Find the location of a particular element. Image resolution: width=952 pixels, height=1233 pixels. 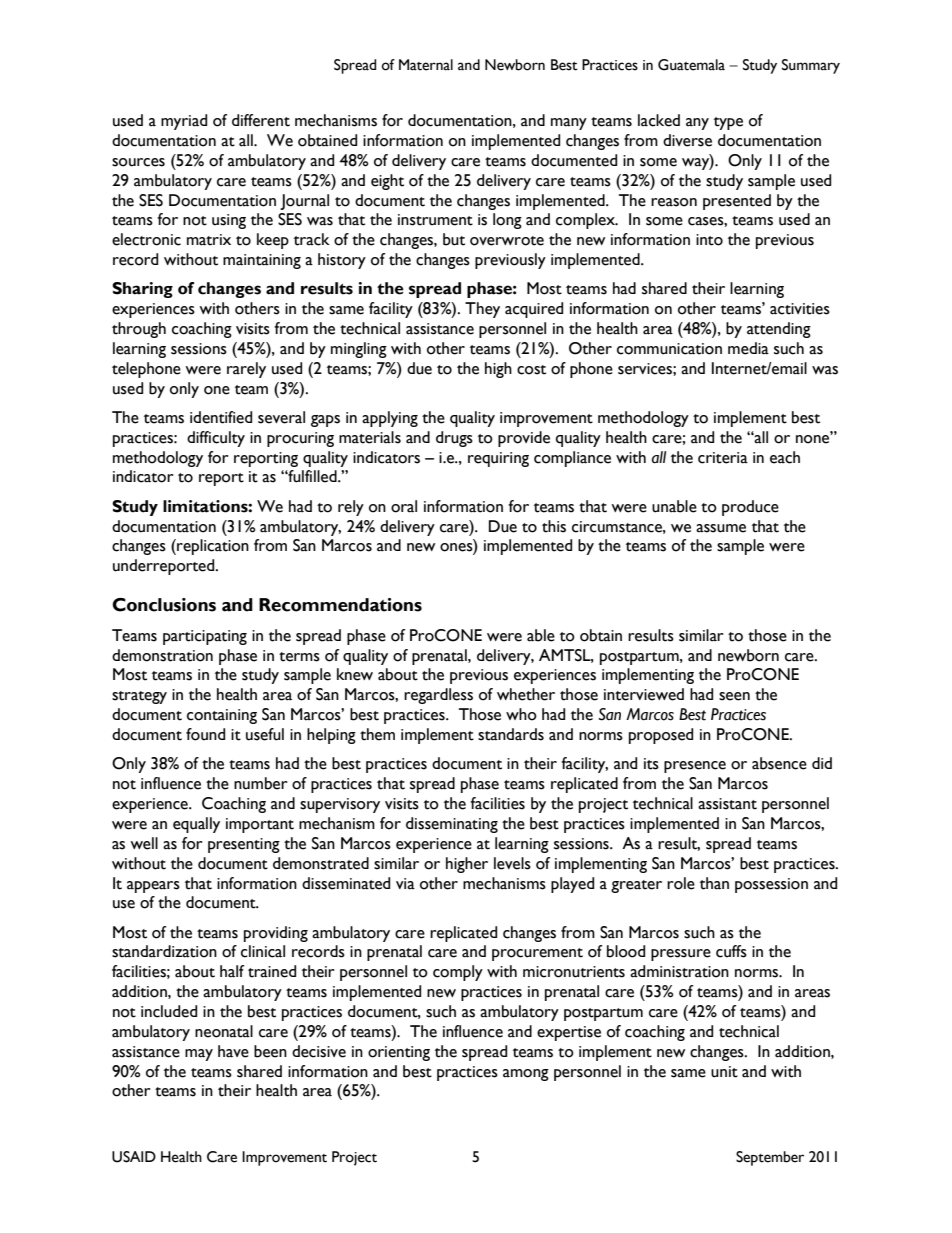

identified is located at coordinates (221, 417).
